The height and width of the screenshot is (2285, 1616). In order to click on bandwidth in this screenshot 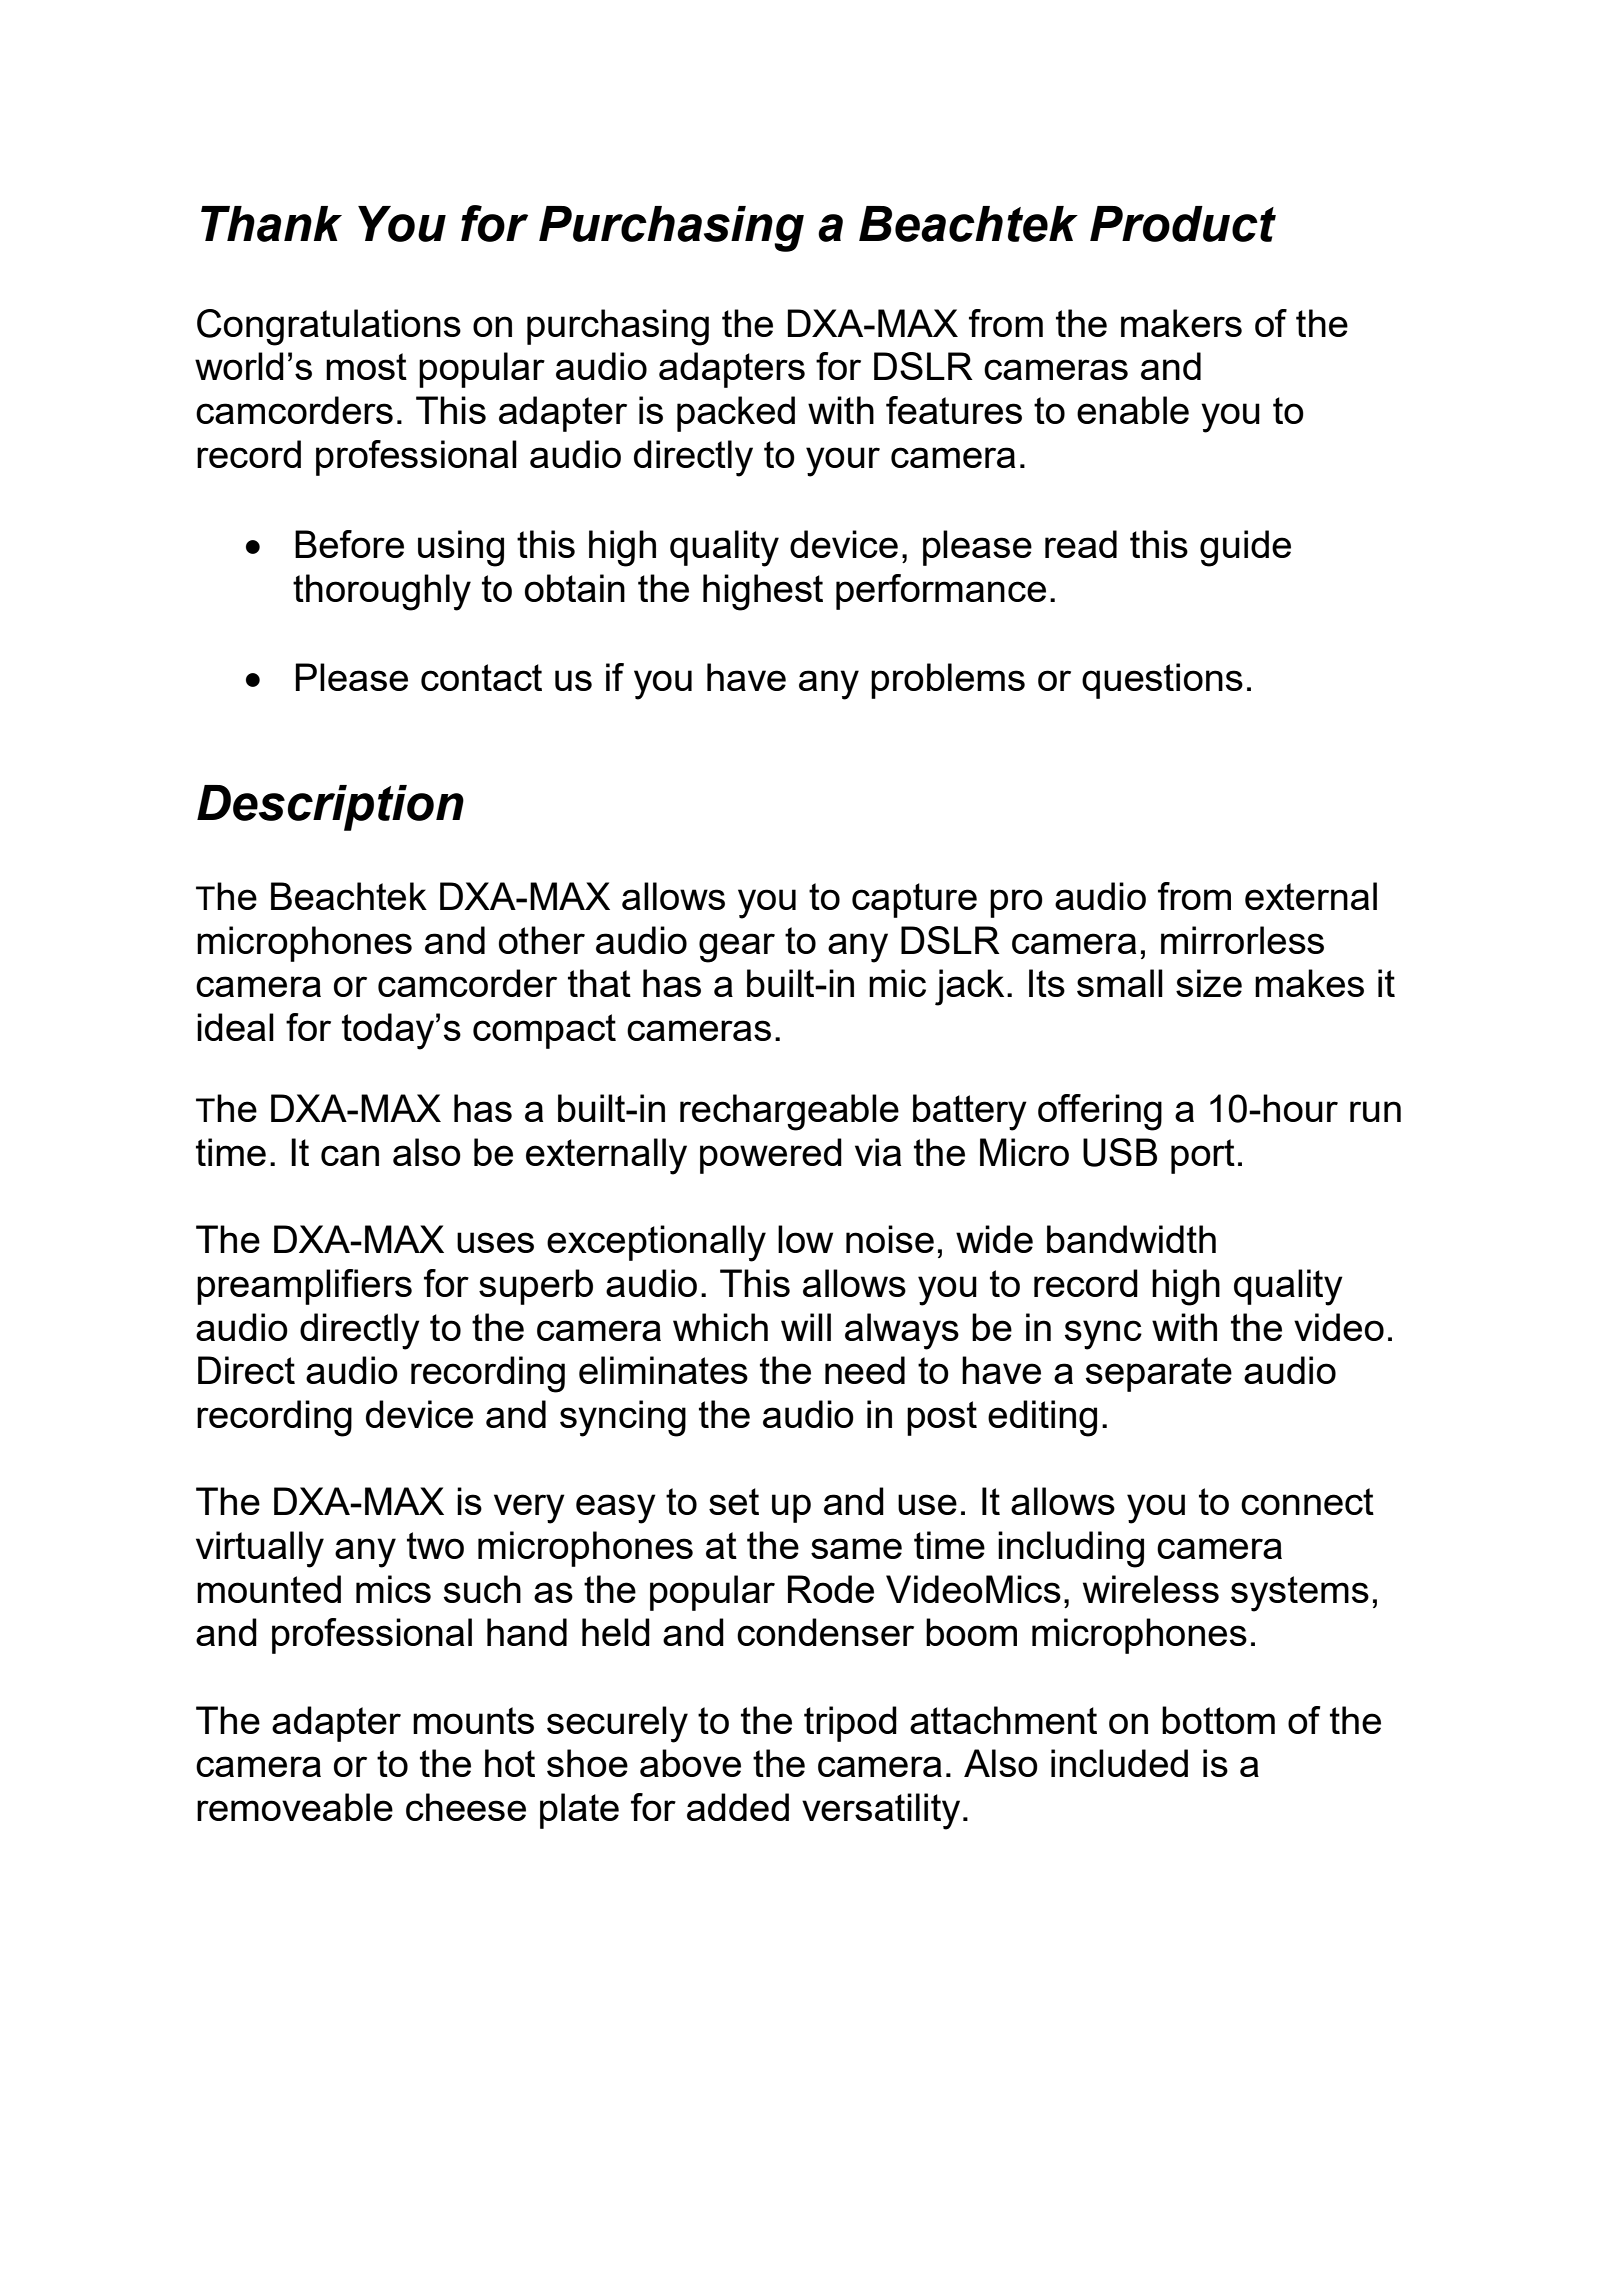, I will do `click(1131, 1239)`.
